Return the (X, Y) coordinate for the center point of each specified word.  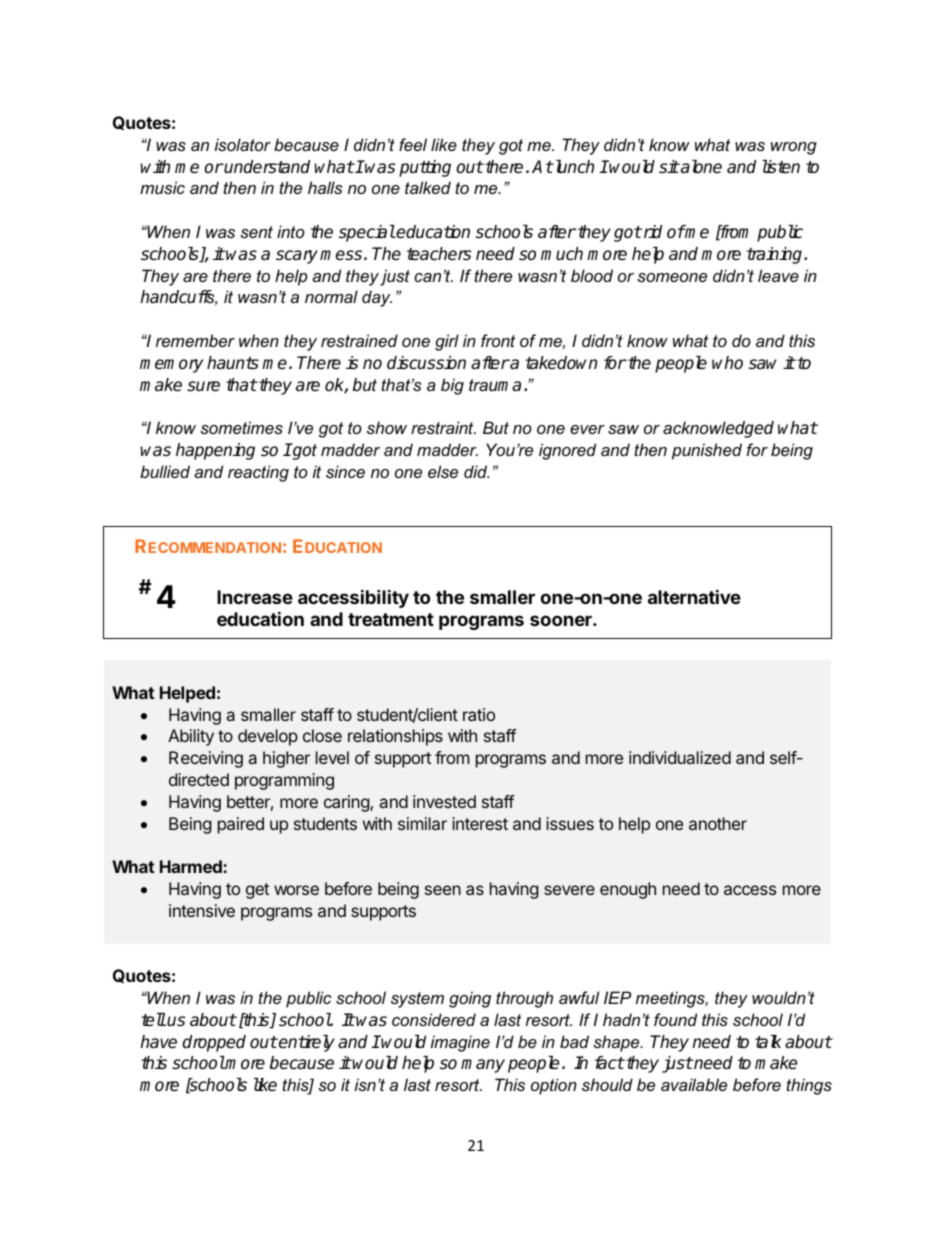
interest (480, 823)
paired (241, 825)
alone (700, 167)
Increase (255, 597)
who (727, 362)
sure (203, 386)
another (718, 823)
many (483, 1066)
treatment (391, 619)
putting (425, 168)
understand (266, 167)
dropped (214, 1043)
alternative (694, 596)
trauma (495, 385)
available (694, 1084)
